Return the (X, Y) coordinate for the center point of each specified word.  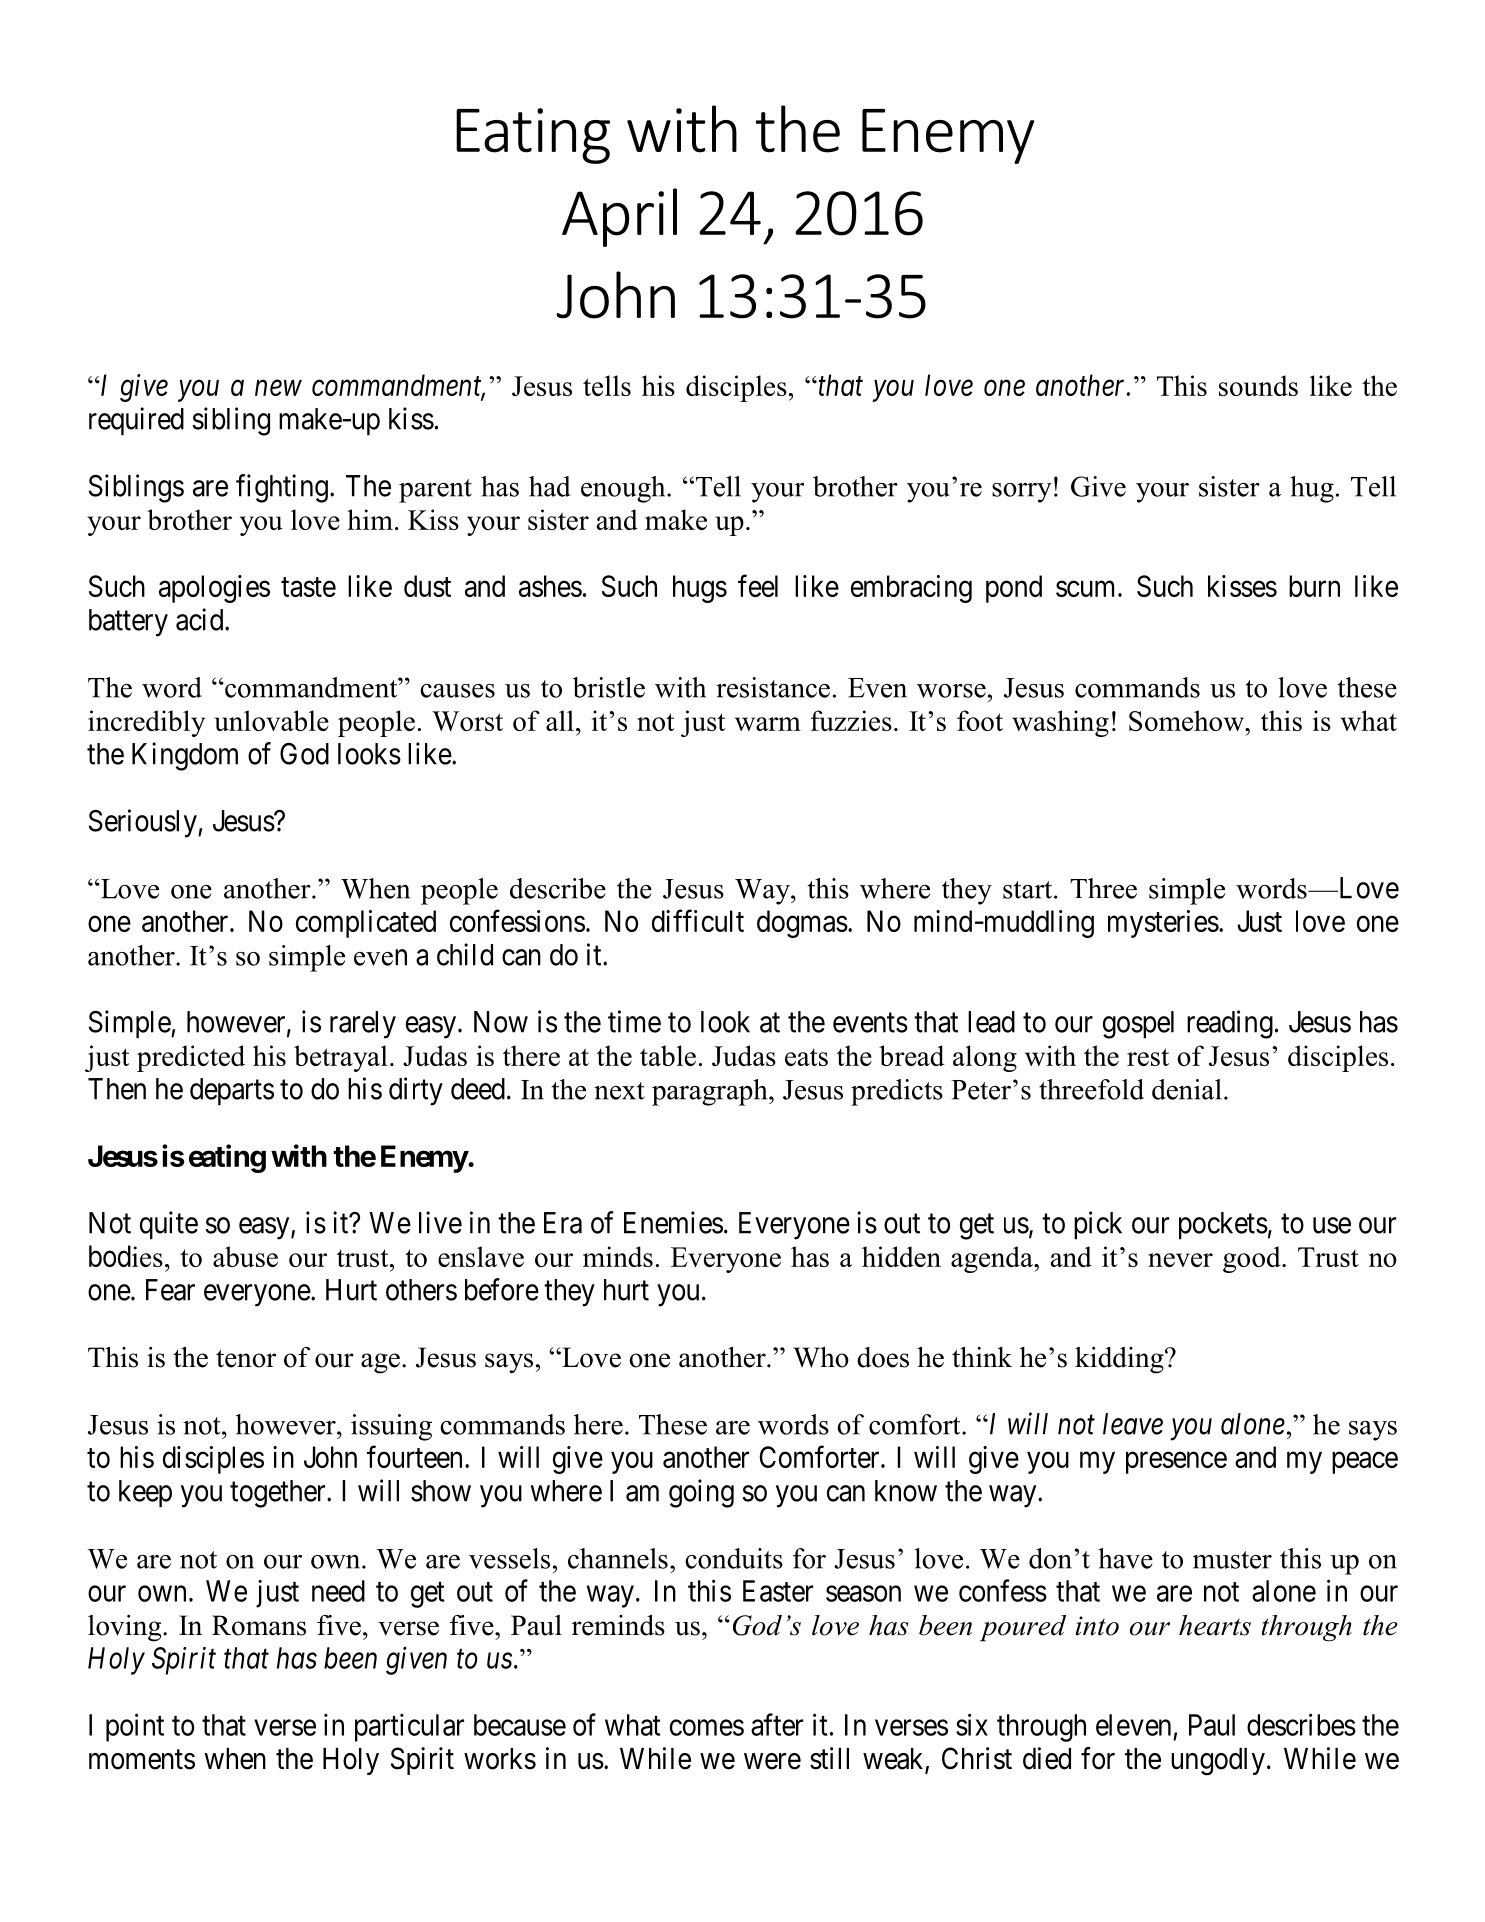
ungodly (1218, 1762)
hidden (901, 1256)
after (777, 1724)
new (278, 388)
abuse (245, 1256)
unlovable (271, 720)
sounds (1258, 385)
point (135, 1727)
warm (768, 724)
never (1180, 1260)
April (619, 217)
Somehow (1187, 720)
